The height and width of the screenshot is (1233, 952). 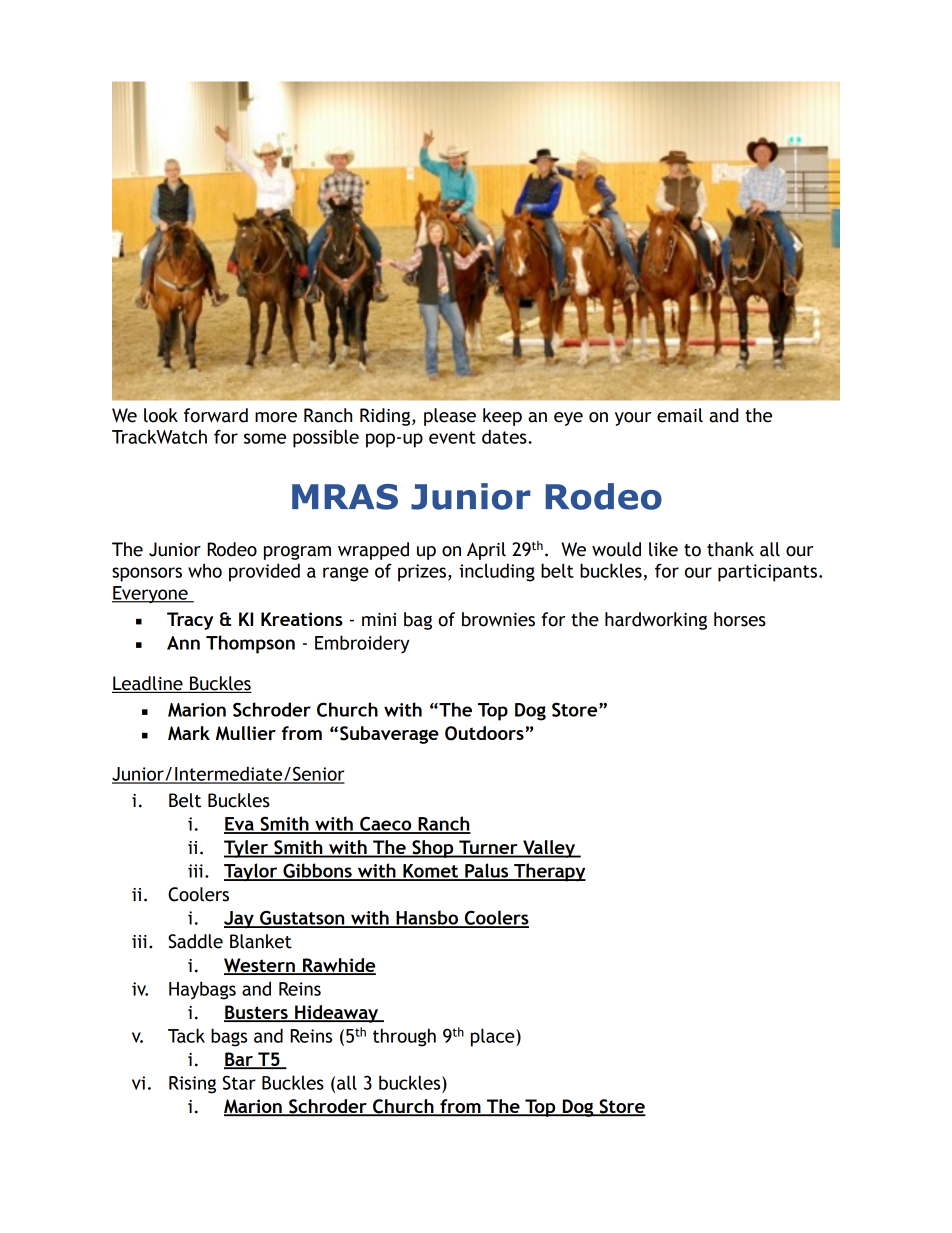 I want to click on email, so click(x=680, y=415).
